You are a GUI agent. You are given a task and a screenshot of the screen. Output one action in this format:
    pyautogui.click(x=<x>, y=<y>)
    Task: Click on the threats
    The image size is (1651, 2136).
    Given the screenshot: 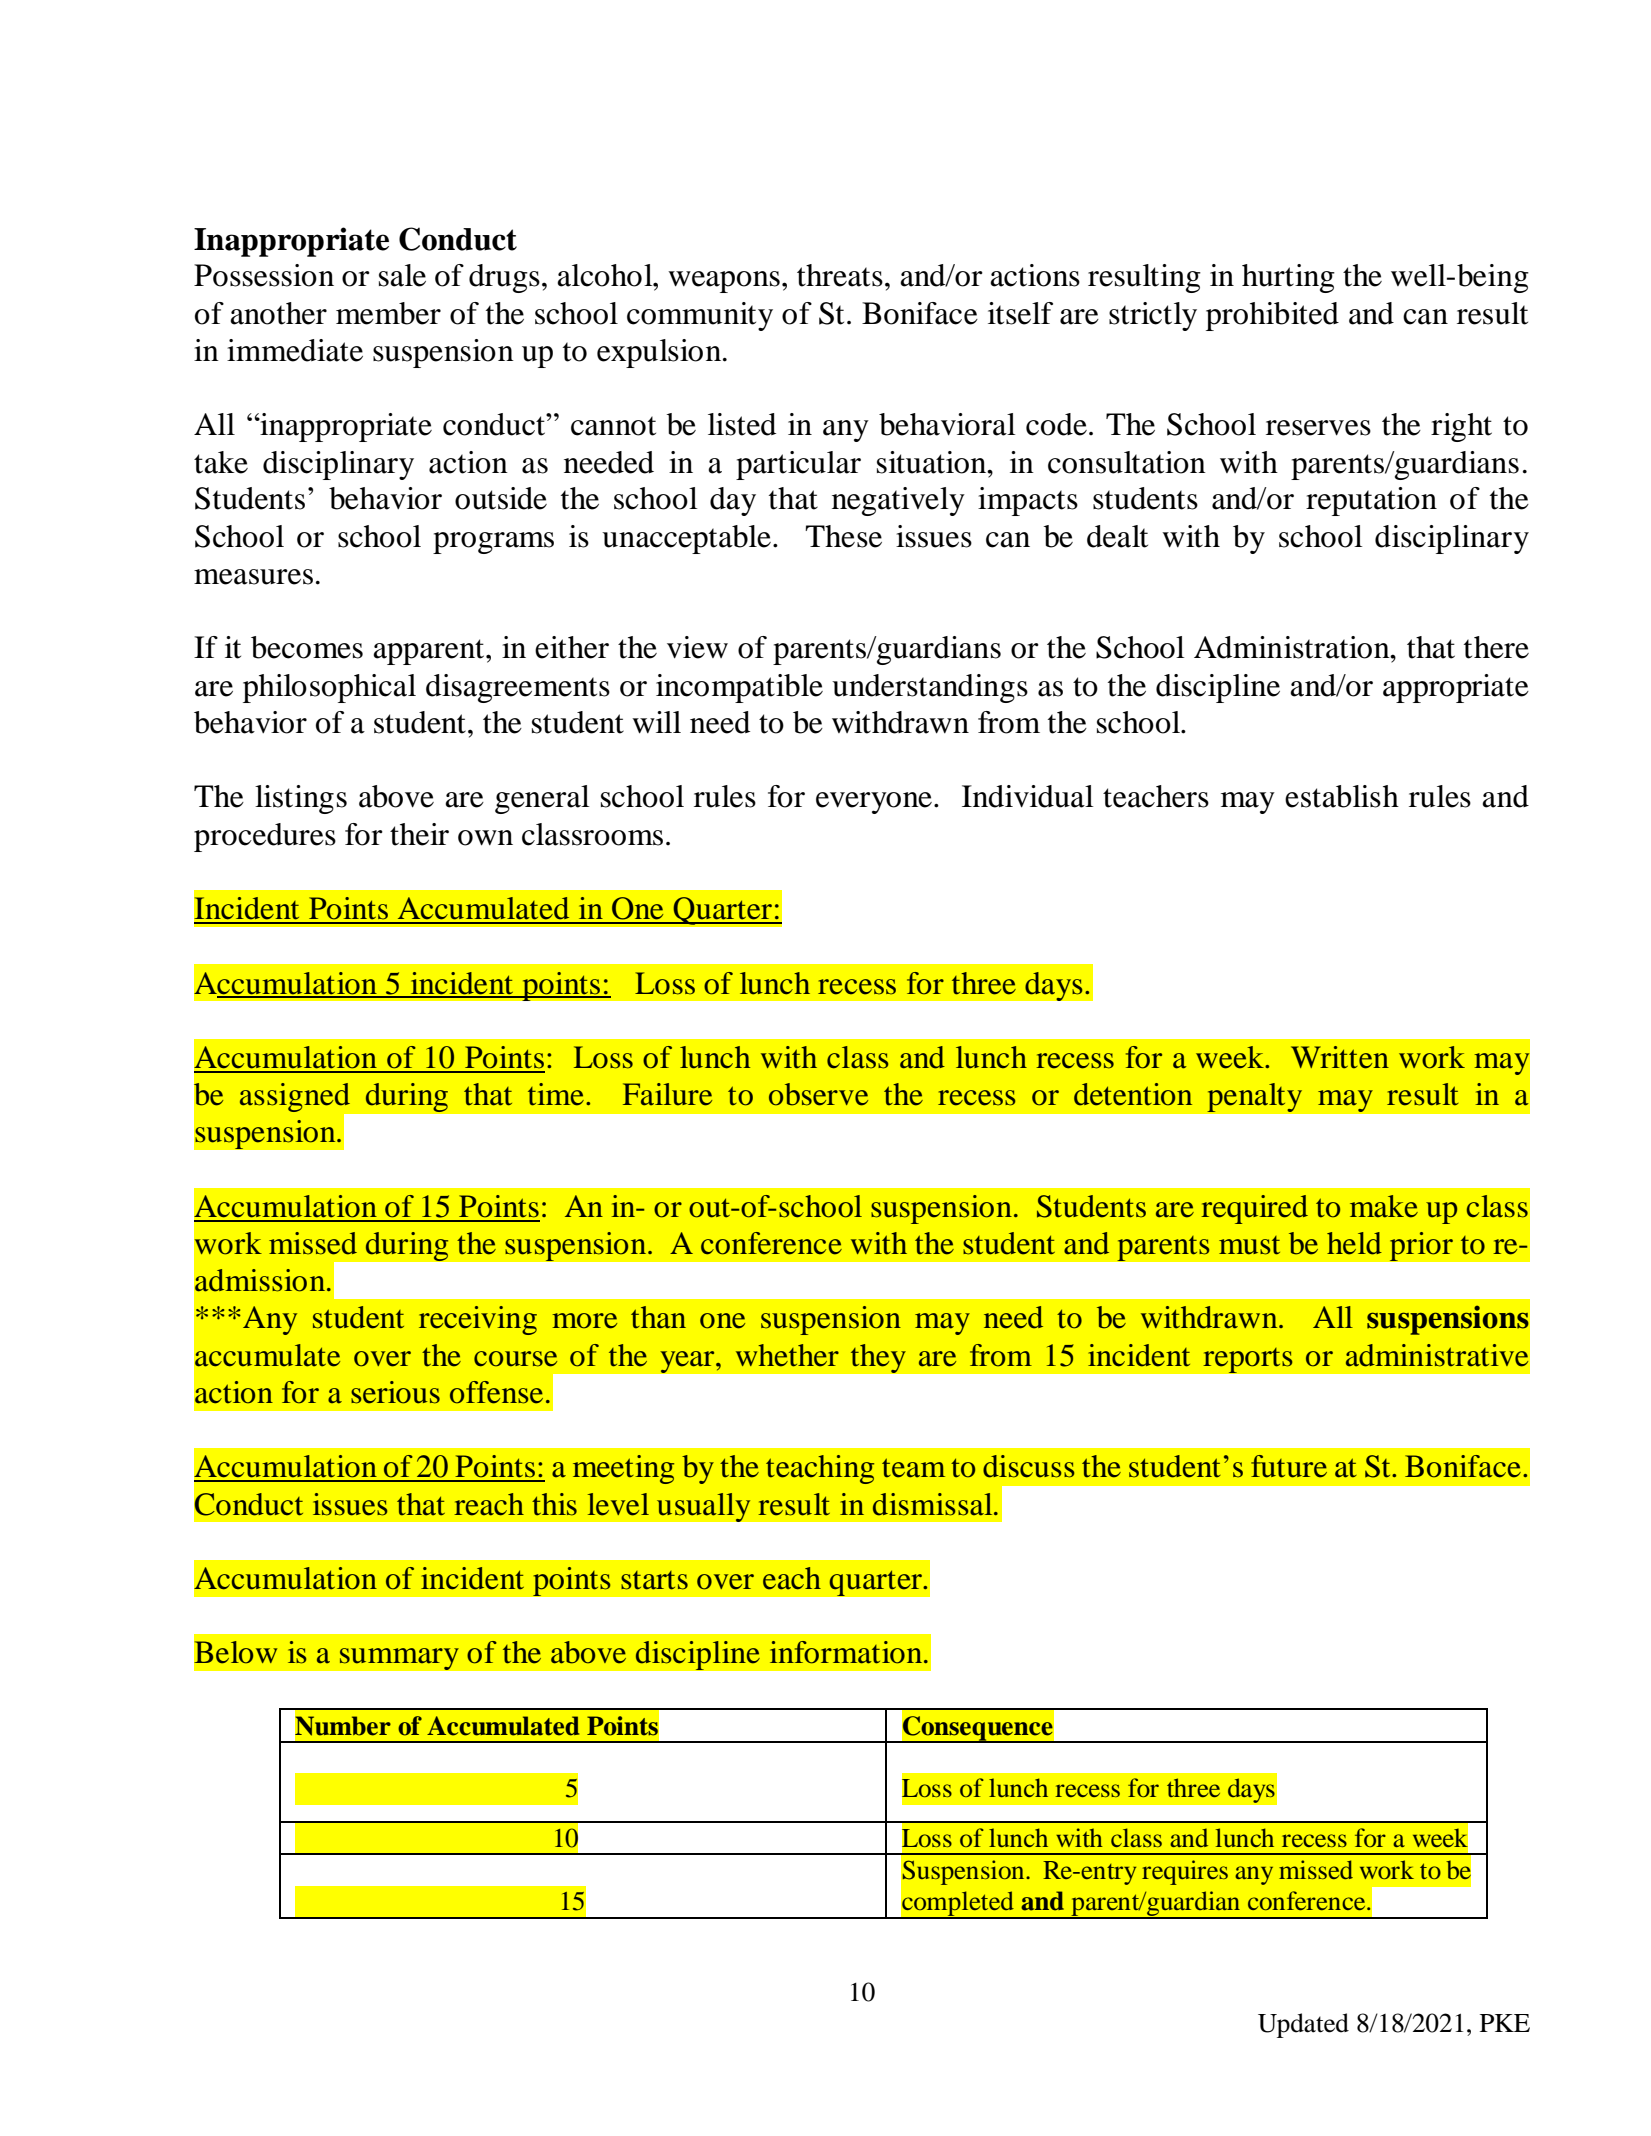 What is the action you would take?
    pyautogui.click(x=840, y=275)
